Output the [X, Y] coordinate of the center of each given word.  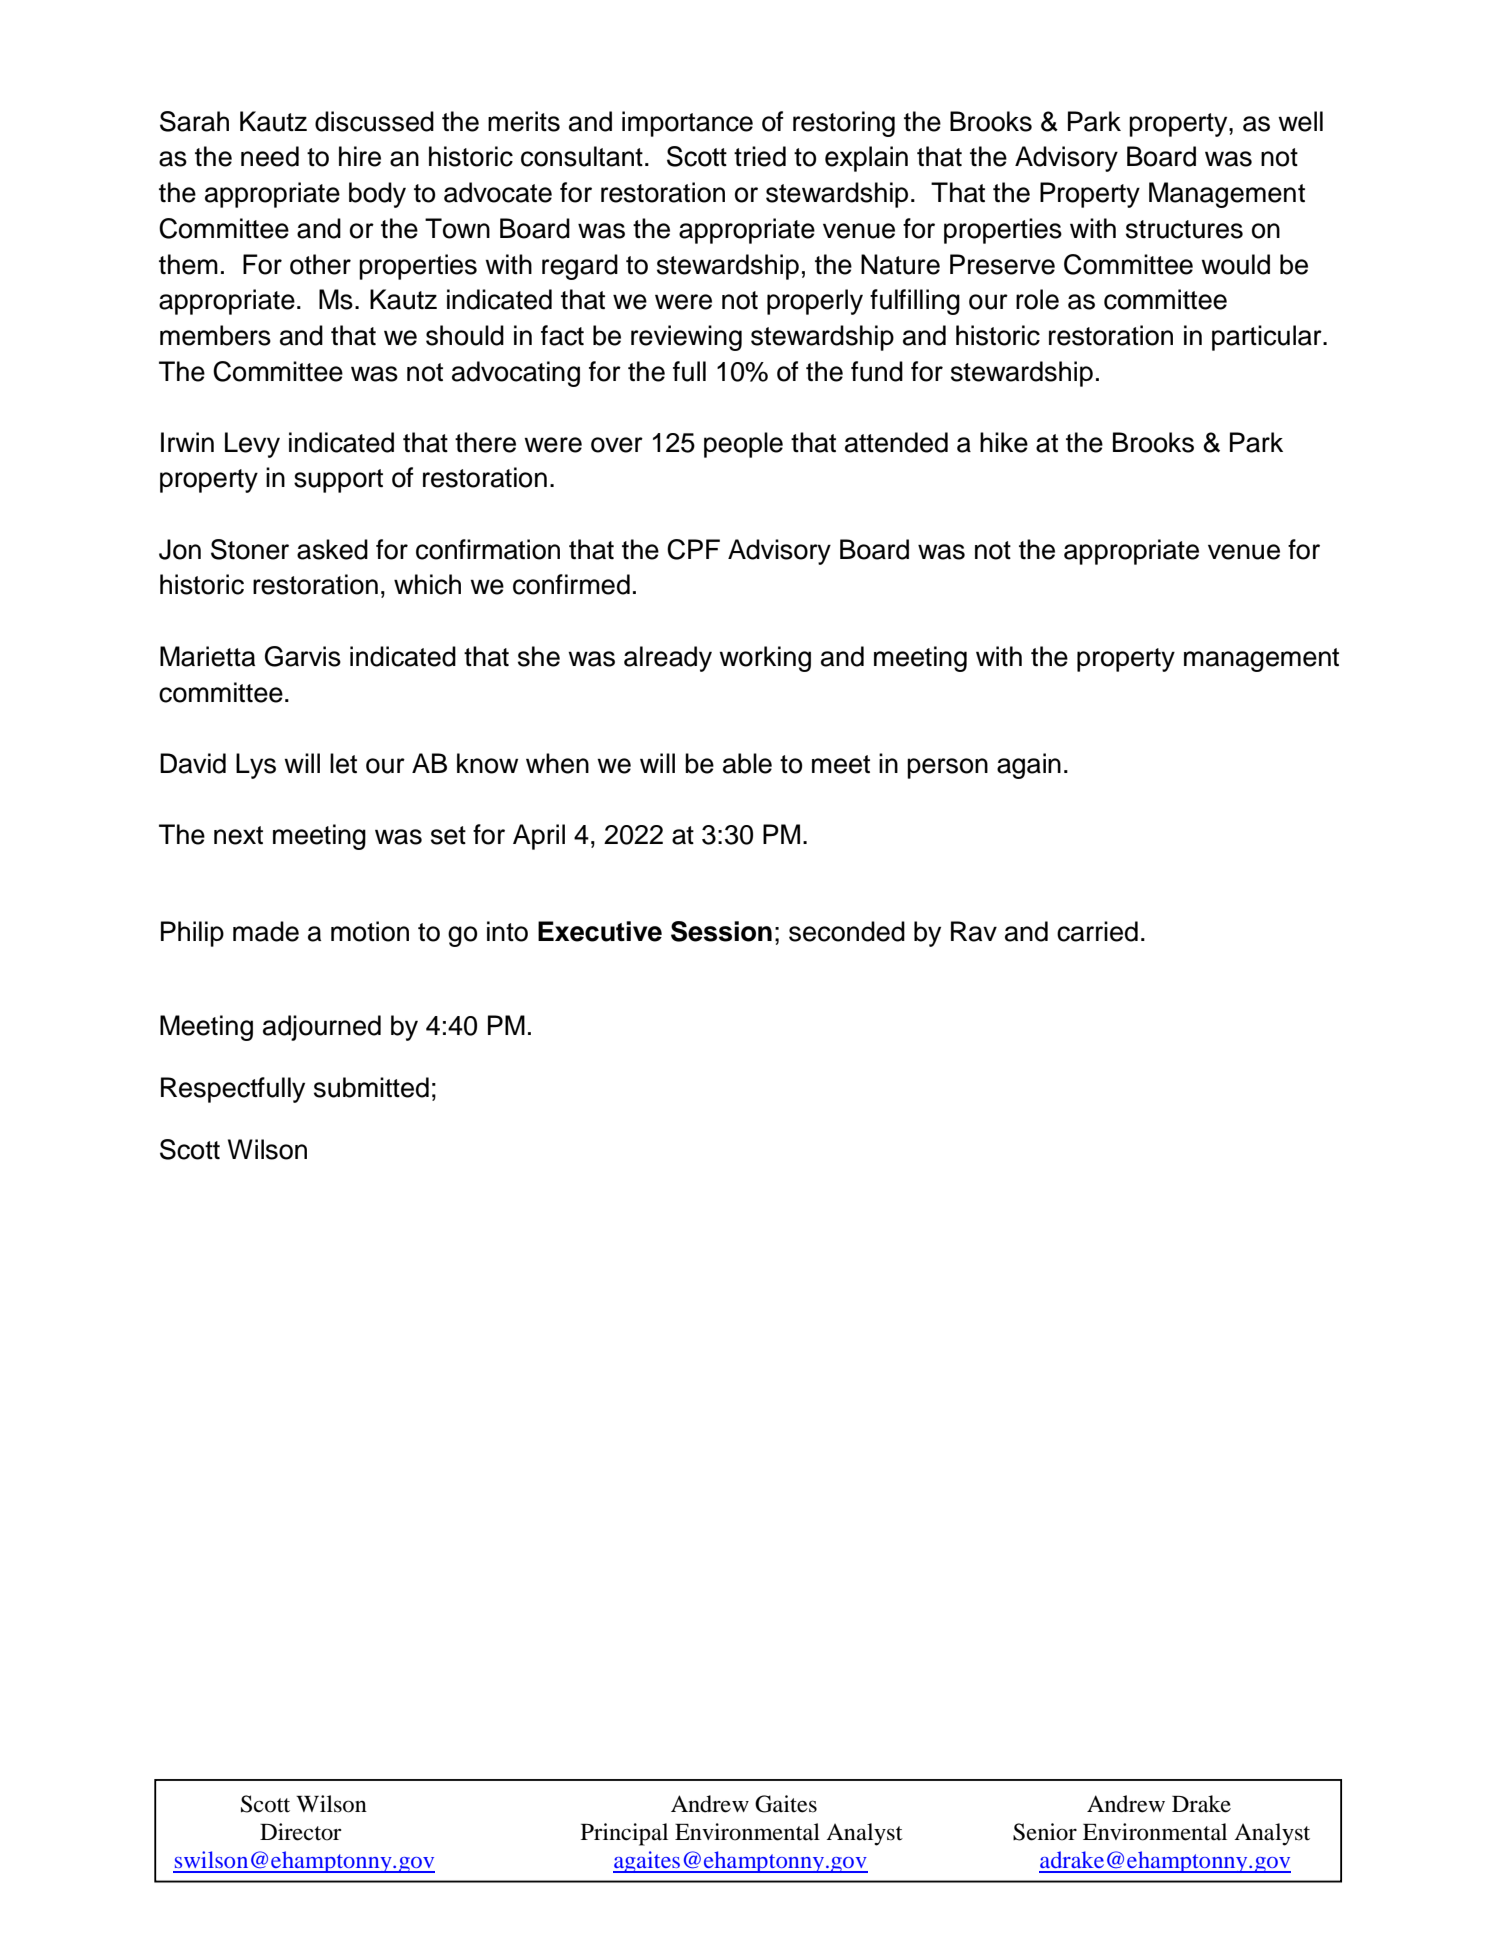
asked [332, 549]
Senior [1045, 1832]
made [266, 931]
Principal [624, 1834]
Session [721, 931]
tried [760, 156]
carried [1097, 931]
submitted [371, 1087]
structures [1184, 229]
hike [1004, 442]
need [270, 156]
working [765, 659]
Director [301, 1832]
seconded [847, 931]
